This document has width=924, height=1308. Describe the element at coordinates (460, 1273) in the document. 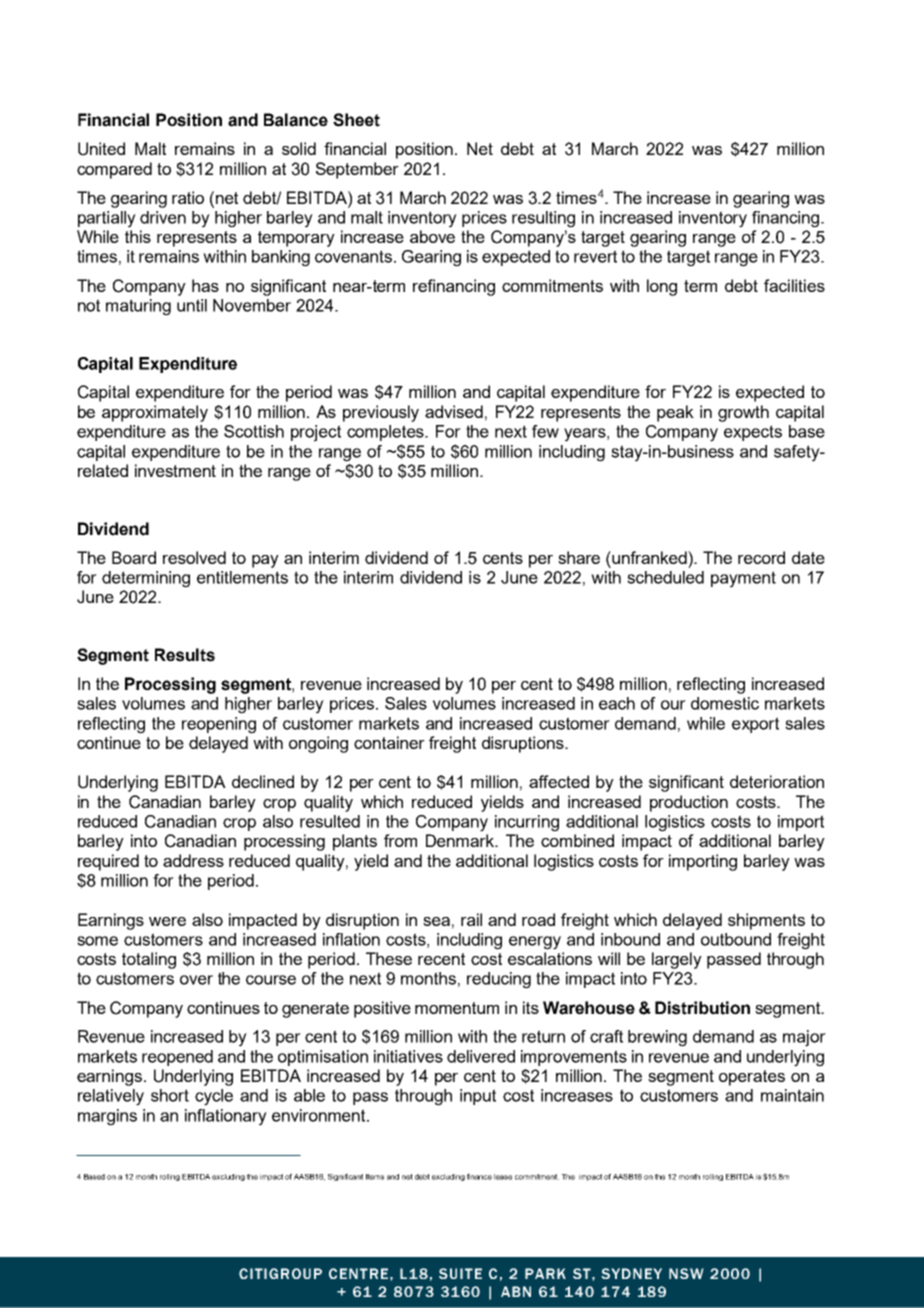

I see `SUITE` at that location.
